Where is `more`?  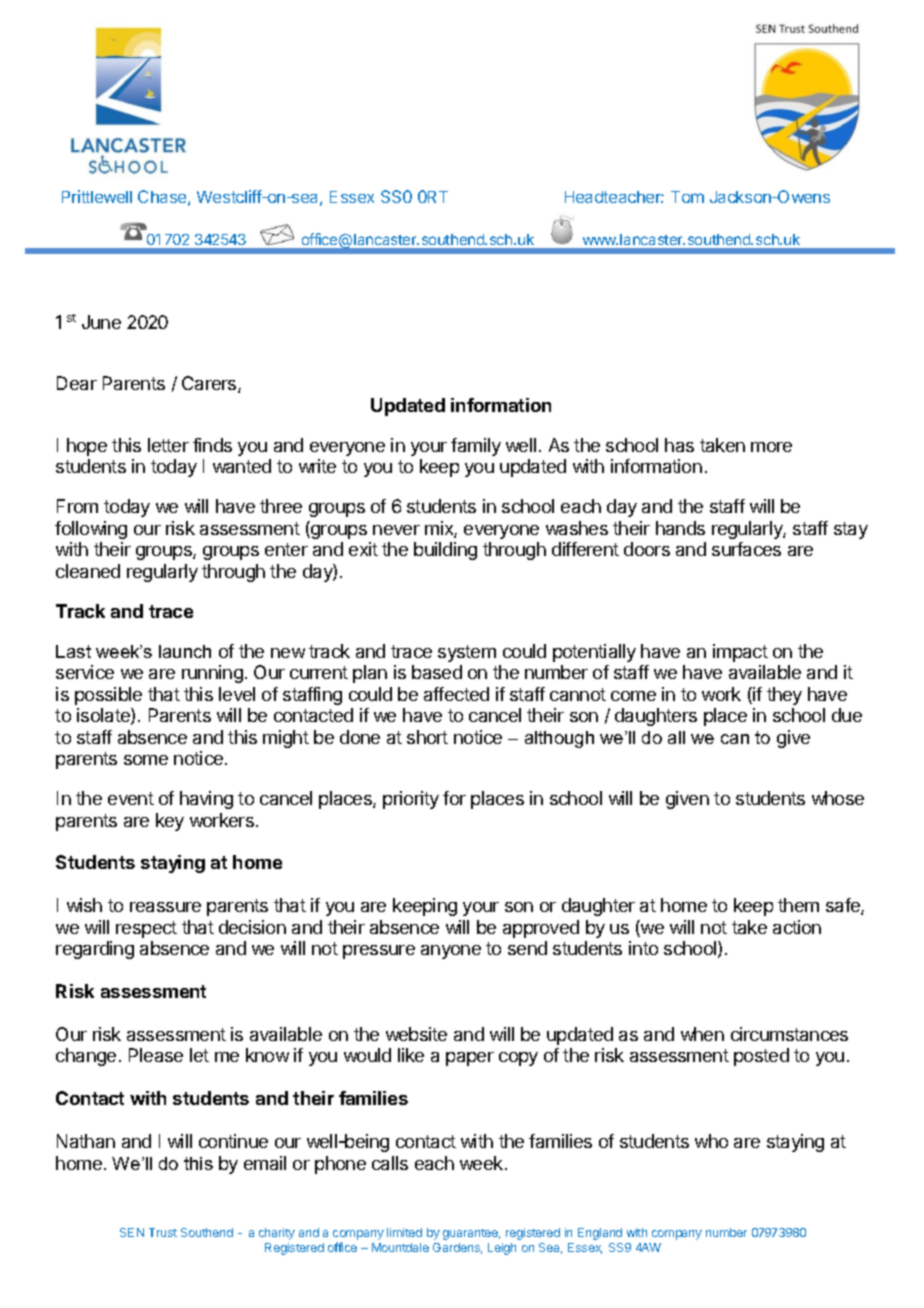
more is located at coordinates (771, 447).
